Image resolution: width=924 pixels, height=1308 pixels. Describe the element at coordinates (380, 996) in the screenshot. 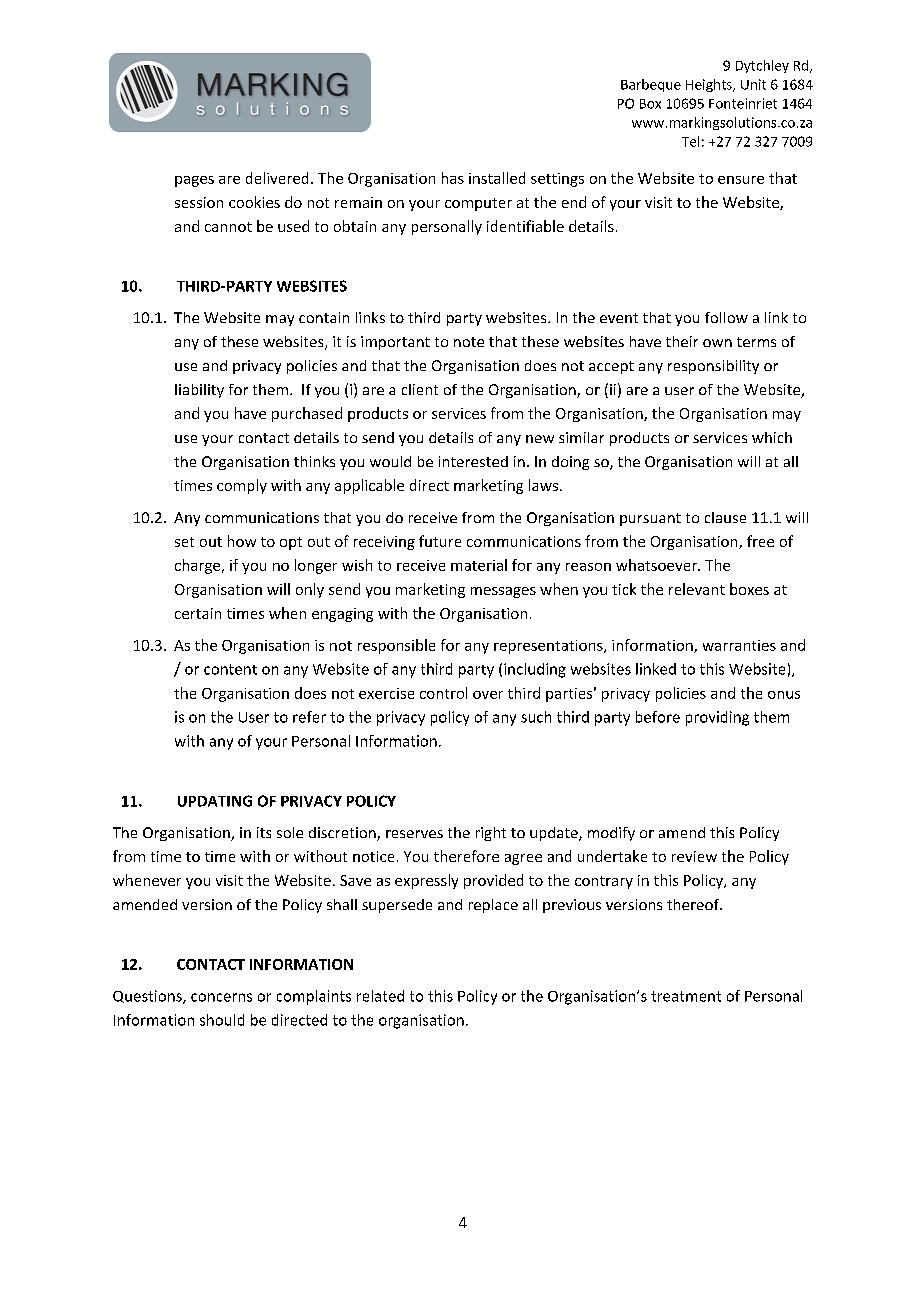

I see `related` at that location.
